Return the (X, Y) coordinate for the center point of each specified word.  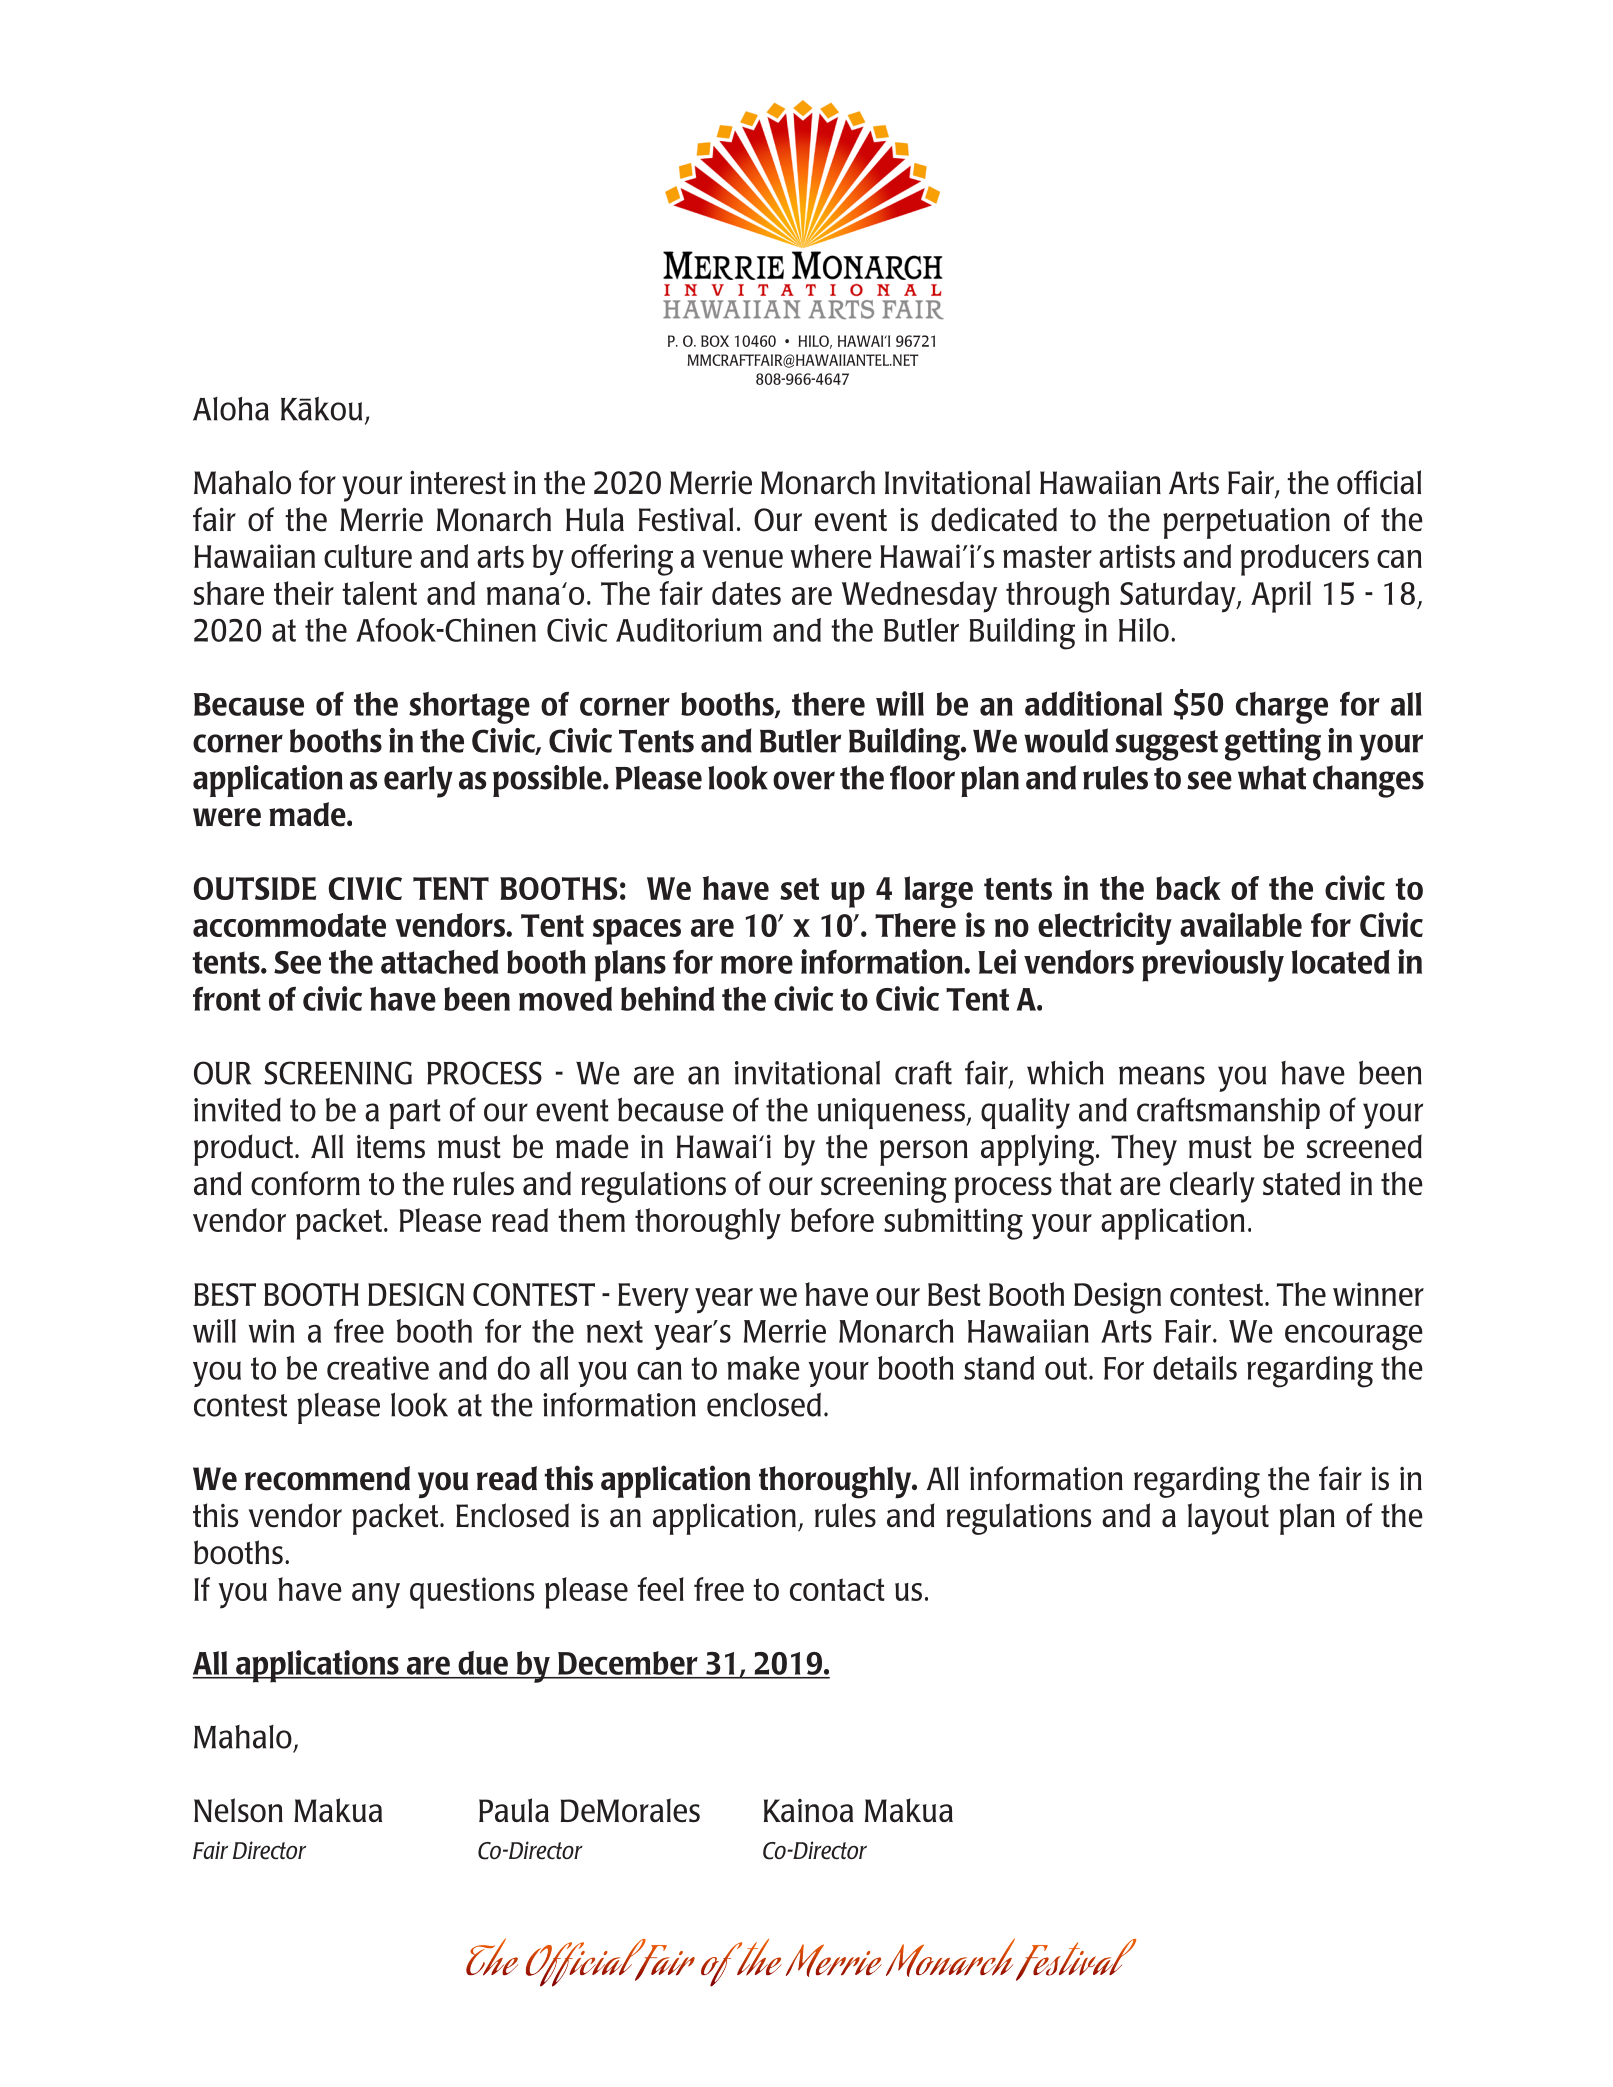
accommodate (289, 925)
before (832, 1220)
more (757, 964)
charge (1282, 708)
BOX (715, 341)
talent (379, 593)
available (1241, 924)
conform (305, 1183)
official (1379, 482)
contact (837, 1589)
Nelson (238, 1810)
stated (1301, 1183)
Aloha (231, 409)
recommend (327, 1478)
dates (746, 593)
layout (1228, 1519)
